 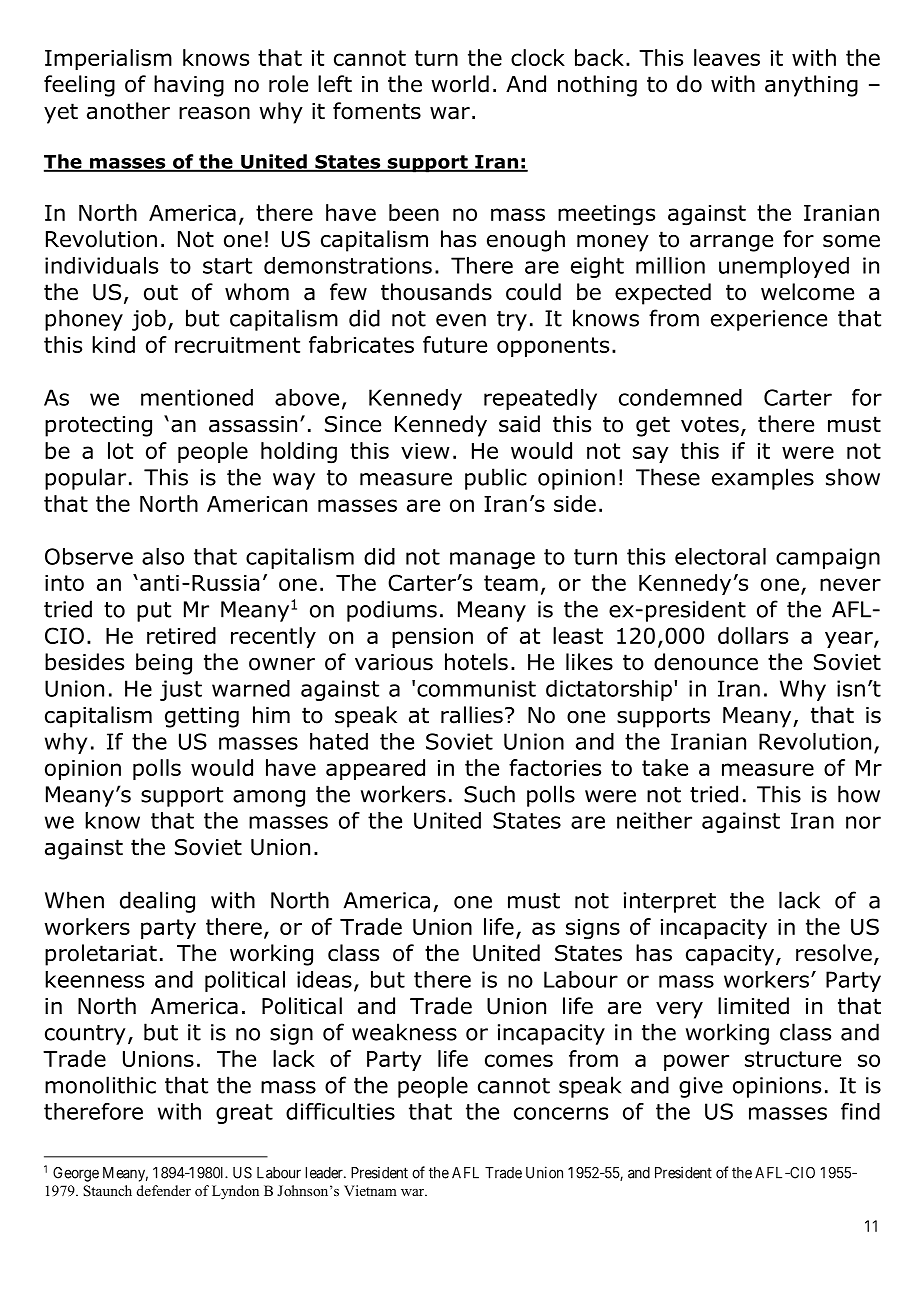 I want to click on anything, so click(x=811, y=86).
